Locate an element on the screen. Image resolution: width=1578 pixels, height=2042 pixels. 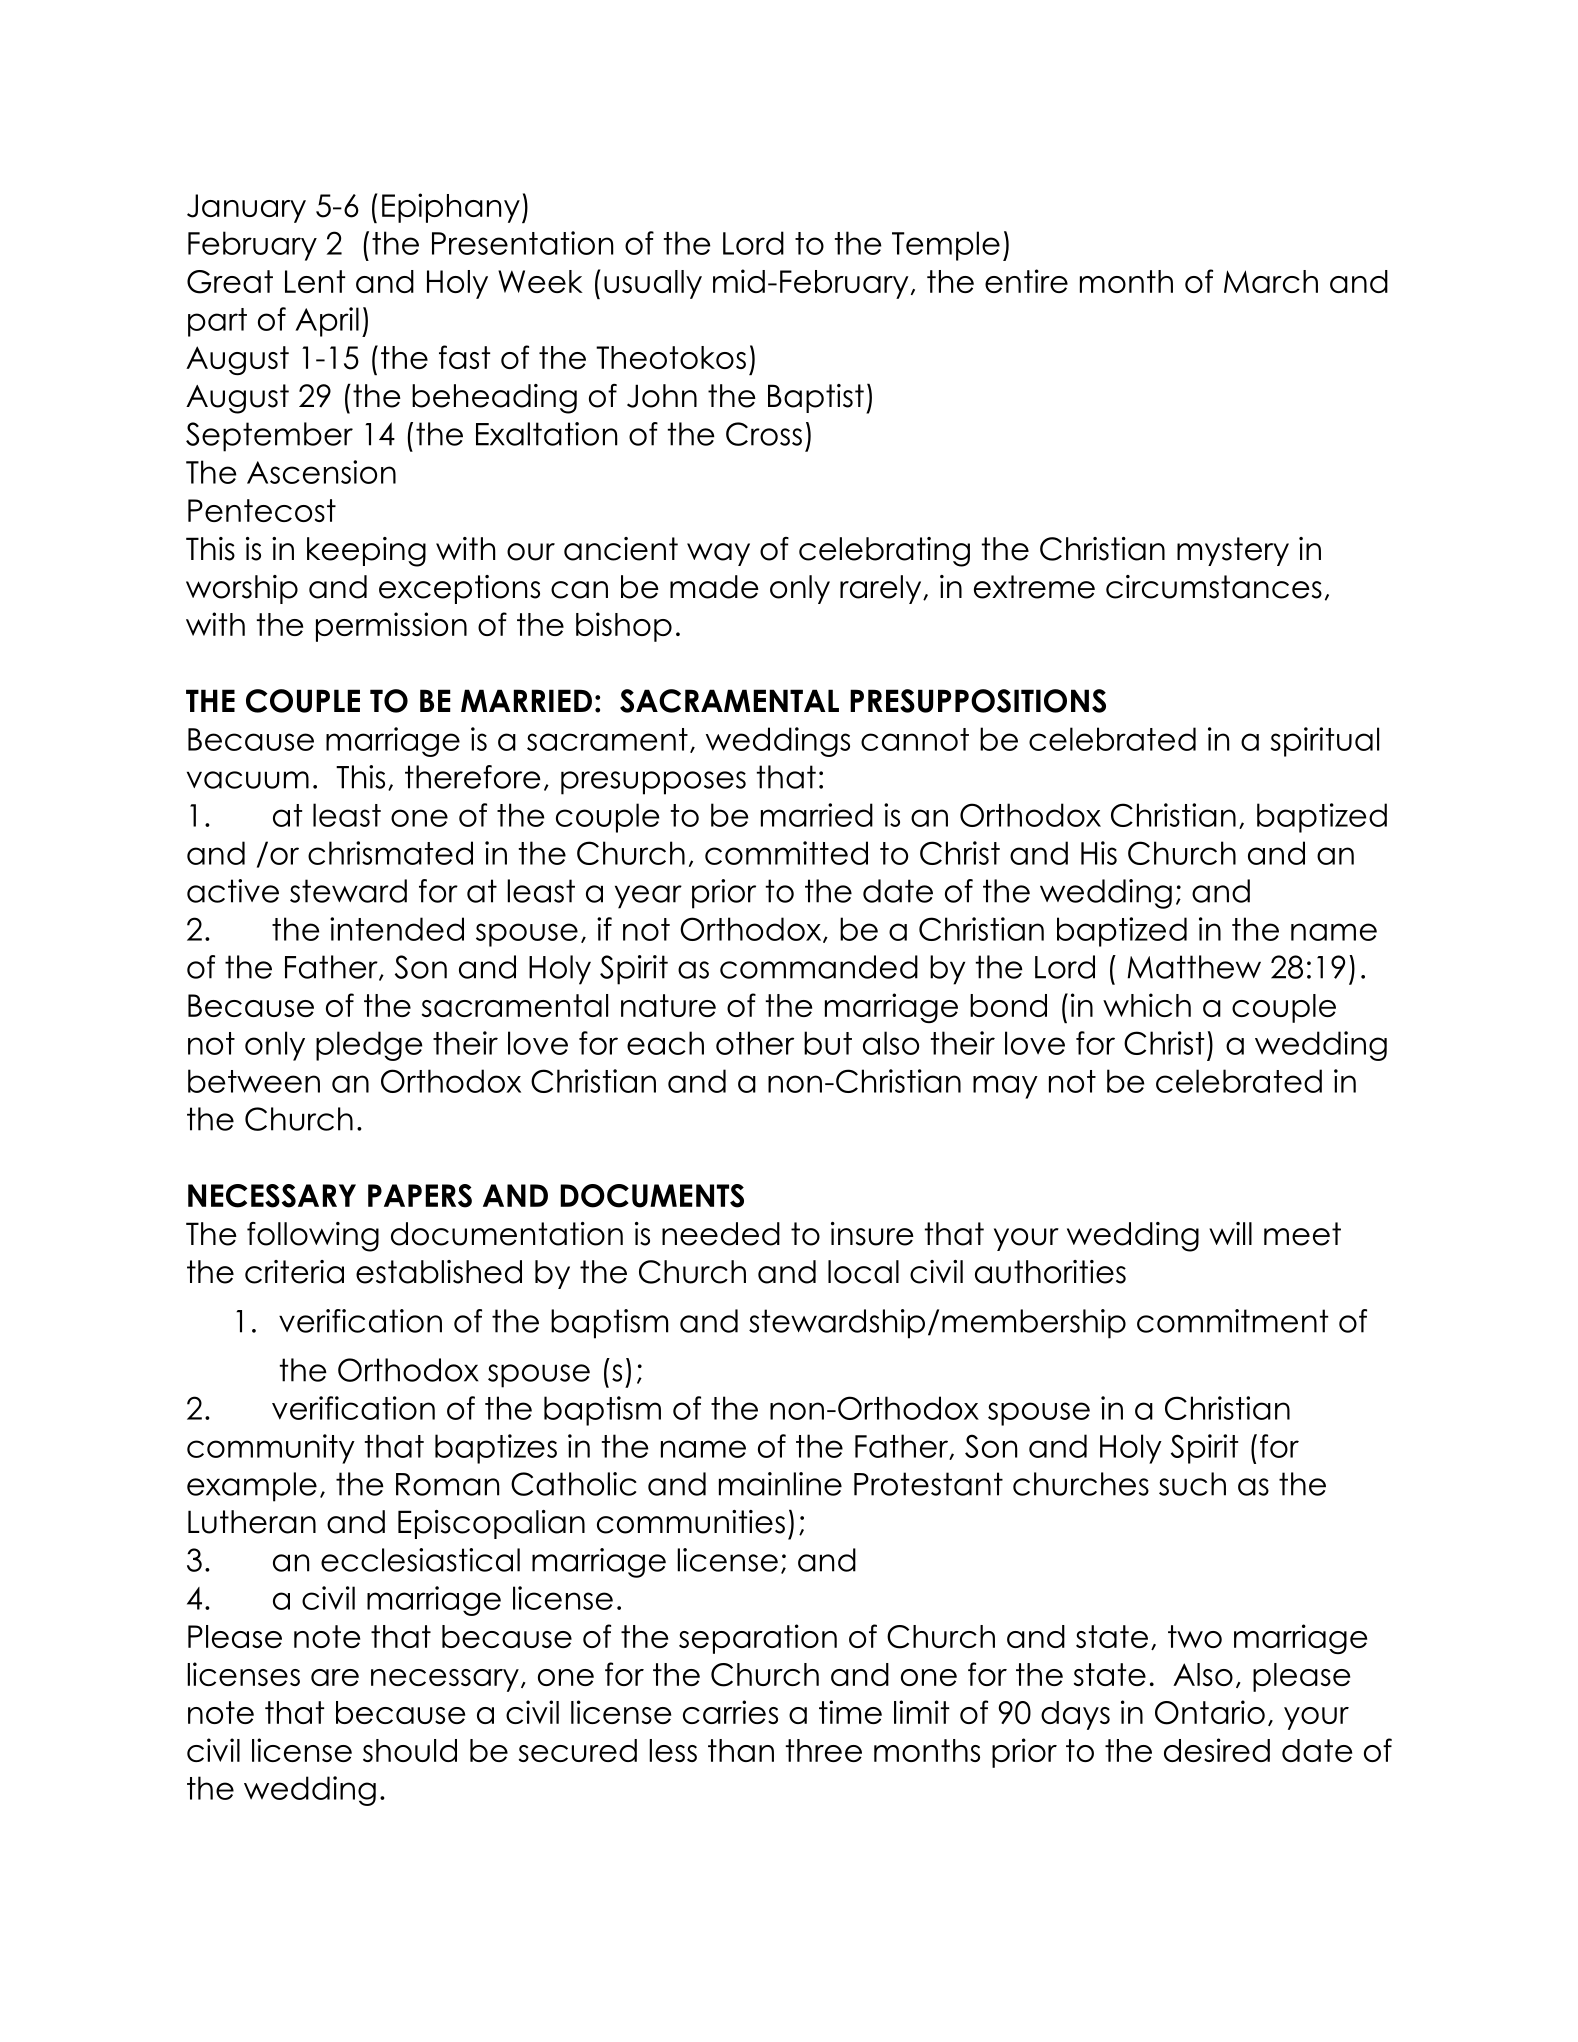
should is located at coordinates (410, 1750).
